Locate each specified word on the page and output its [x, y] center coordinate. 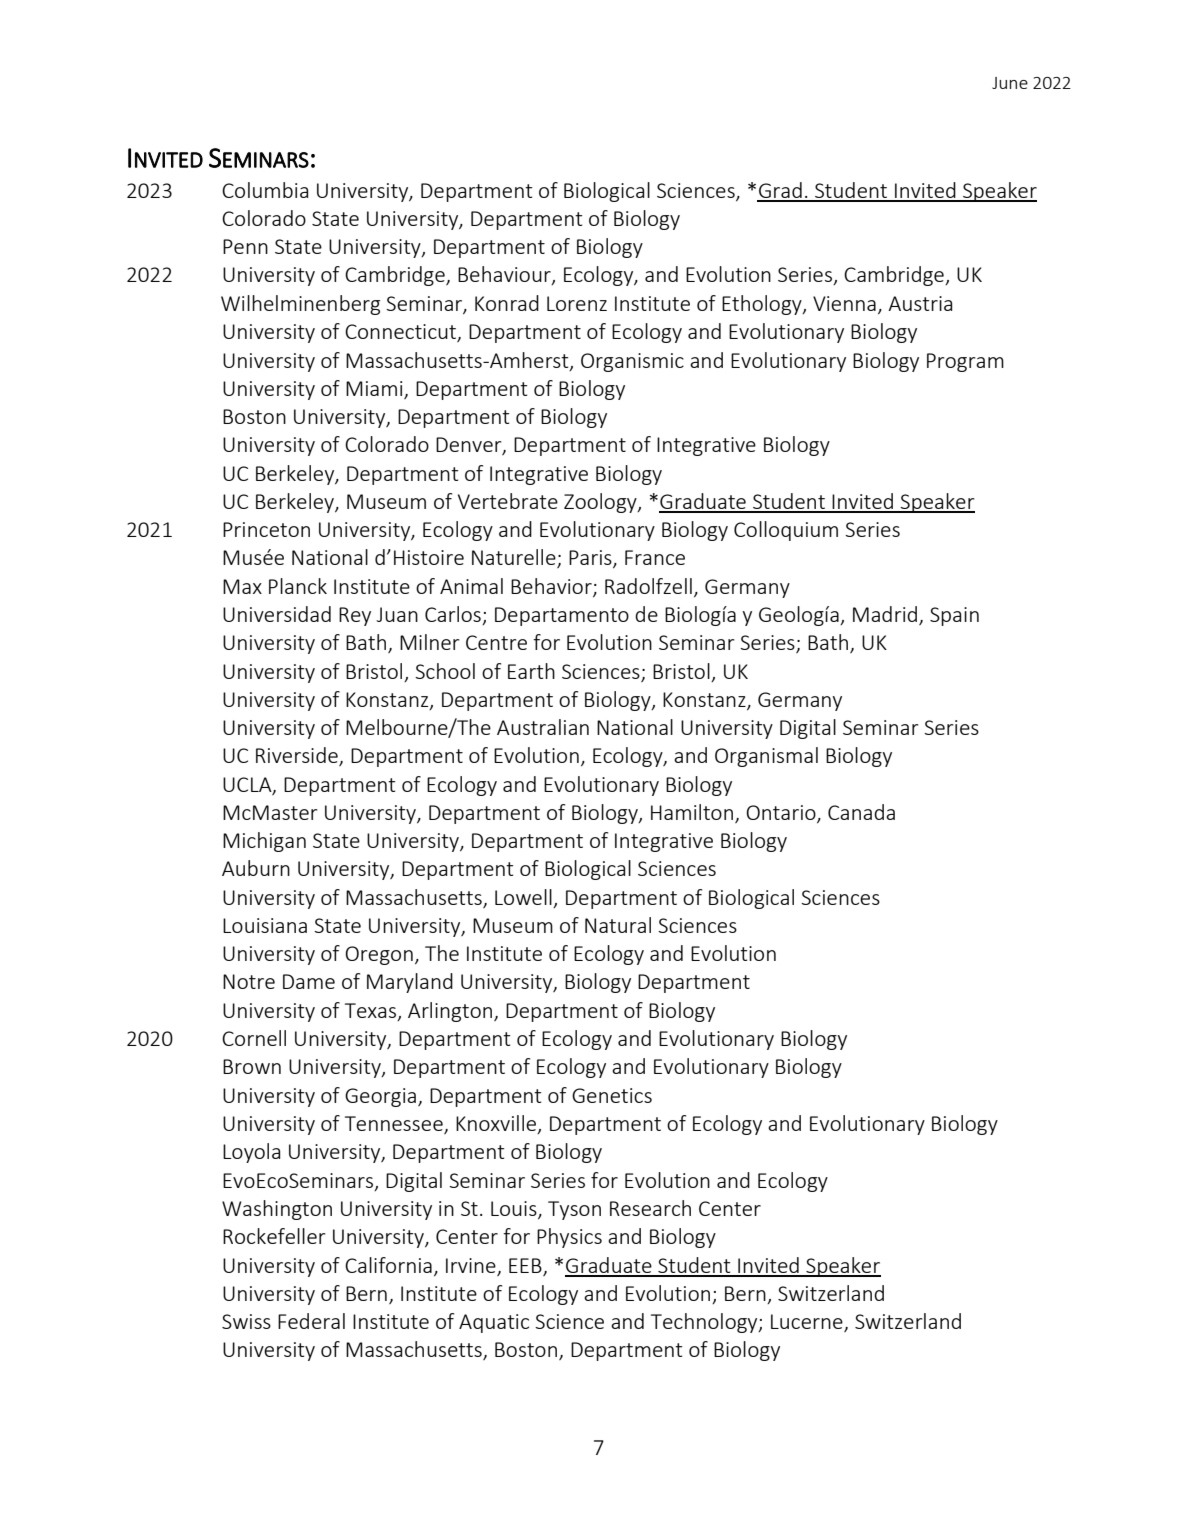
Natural [618, 925]
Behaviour [505, 275]
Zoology [601, 503]
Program [965, 362]
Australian [543, 727]
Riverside [298, 756]
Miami [375, 390]
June [1010, 83]
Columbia [265, 190]
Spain [954, 616]
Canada [861, 812]
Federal [311, 1321]
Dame [309, 981]
